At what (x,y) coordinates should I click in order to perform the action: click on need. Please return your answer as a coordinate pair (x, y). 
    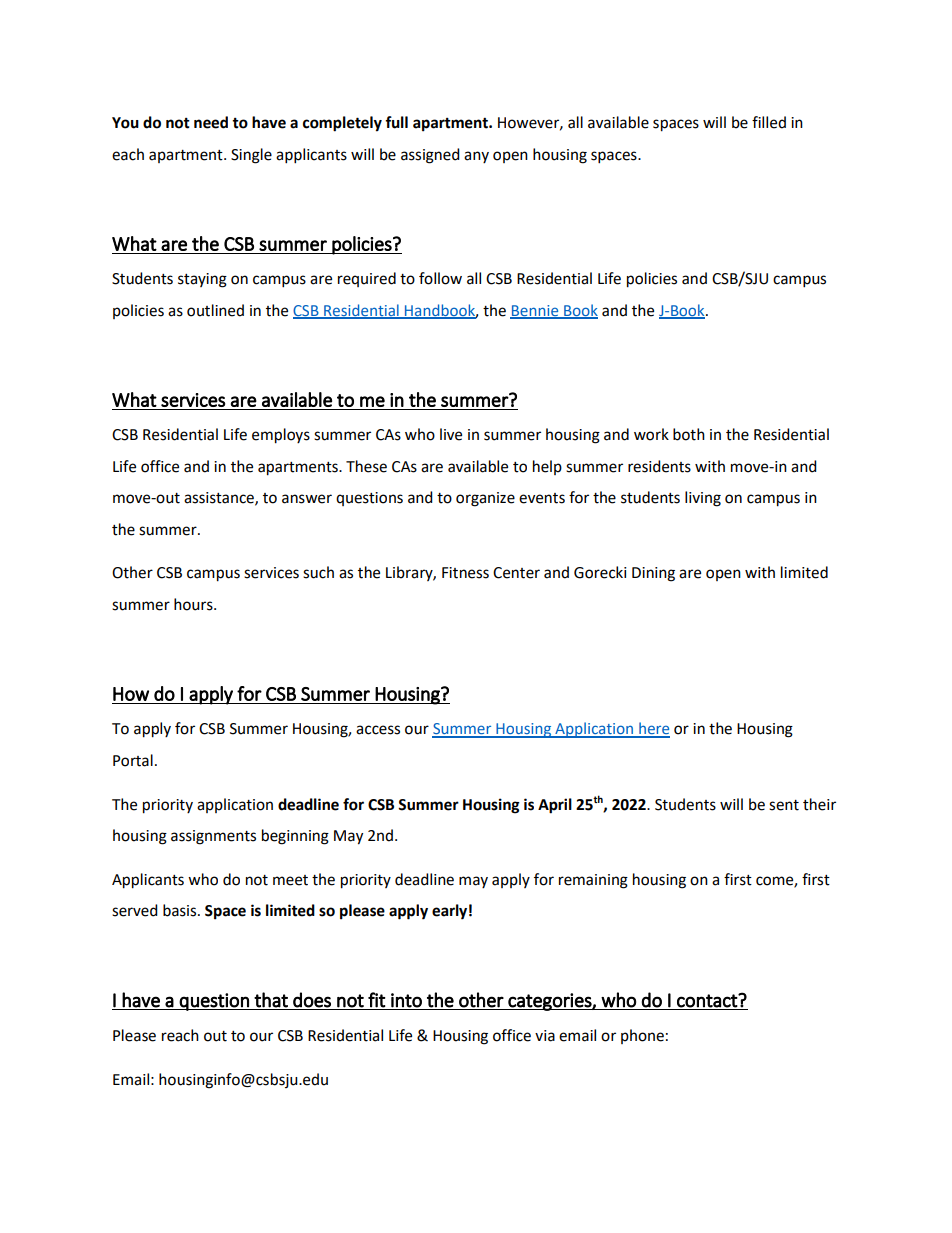
    Looking at the image, I should click on (211, 122).
